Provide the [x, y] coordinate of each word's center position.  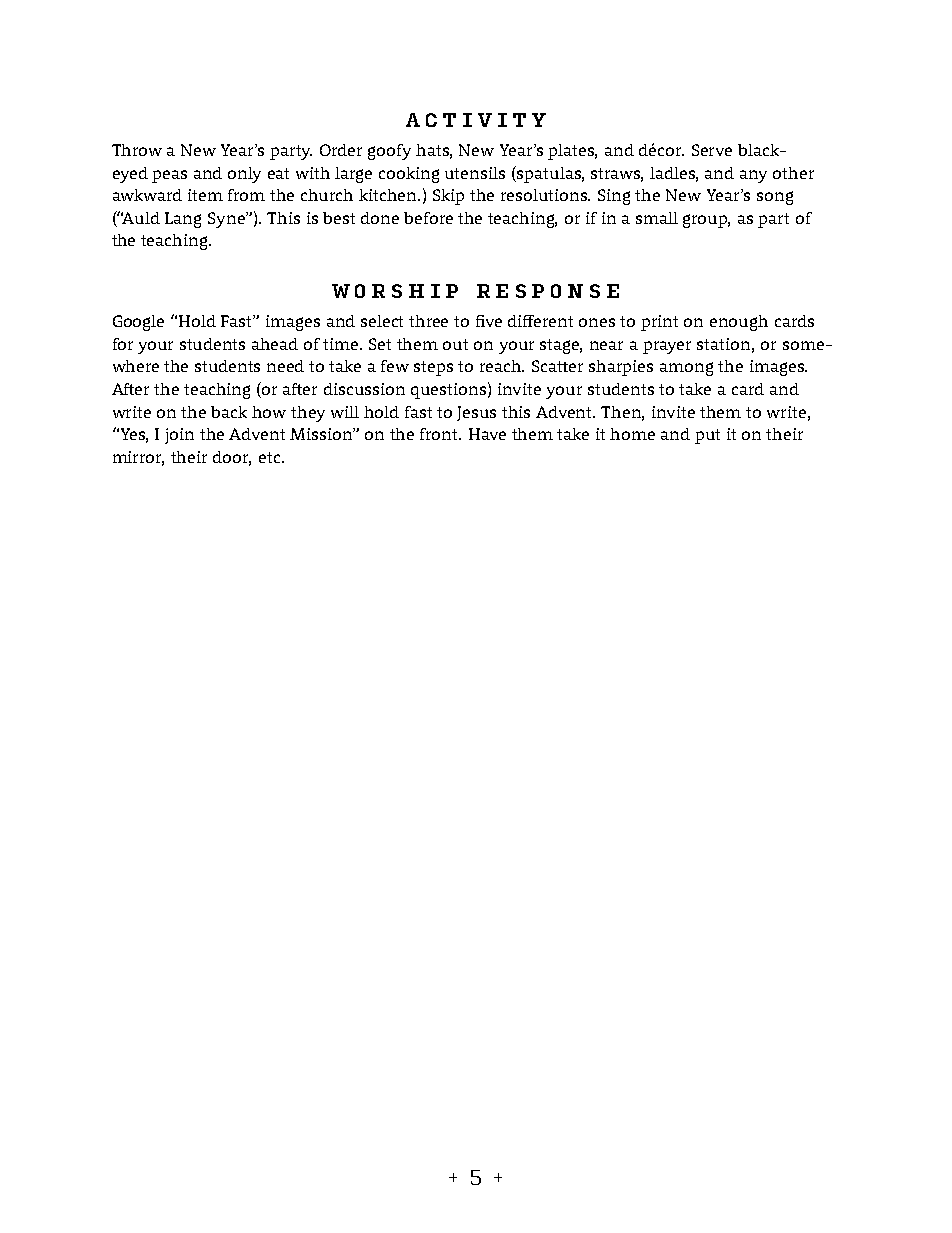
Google [138, 323]
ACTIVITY [476, 120]
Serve [712, 150]
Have [487, 434]
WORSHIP [395, 291]
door [232, 458]
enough [739, 323]
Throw [137, 150]
